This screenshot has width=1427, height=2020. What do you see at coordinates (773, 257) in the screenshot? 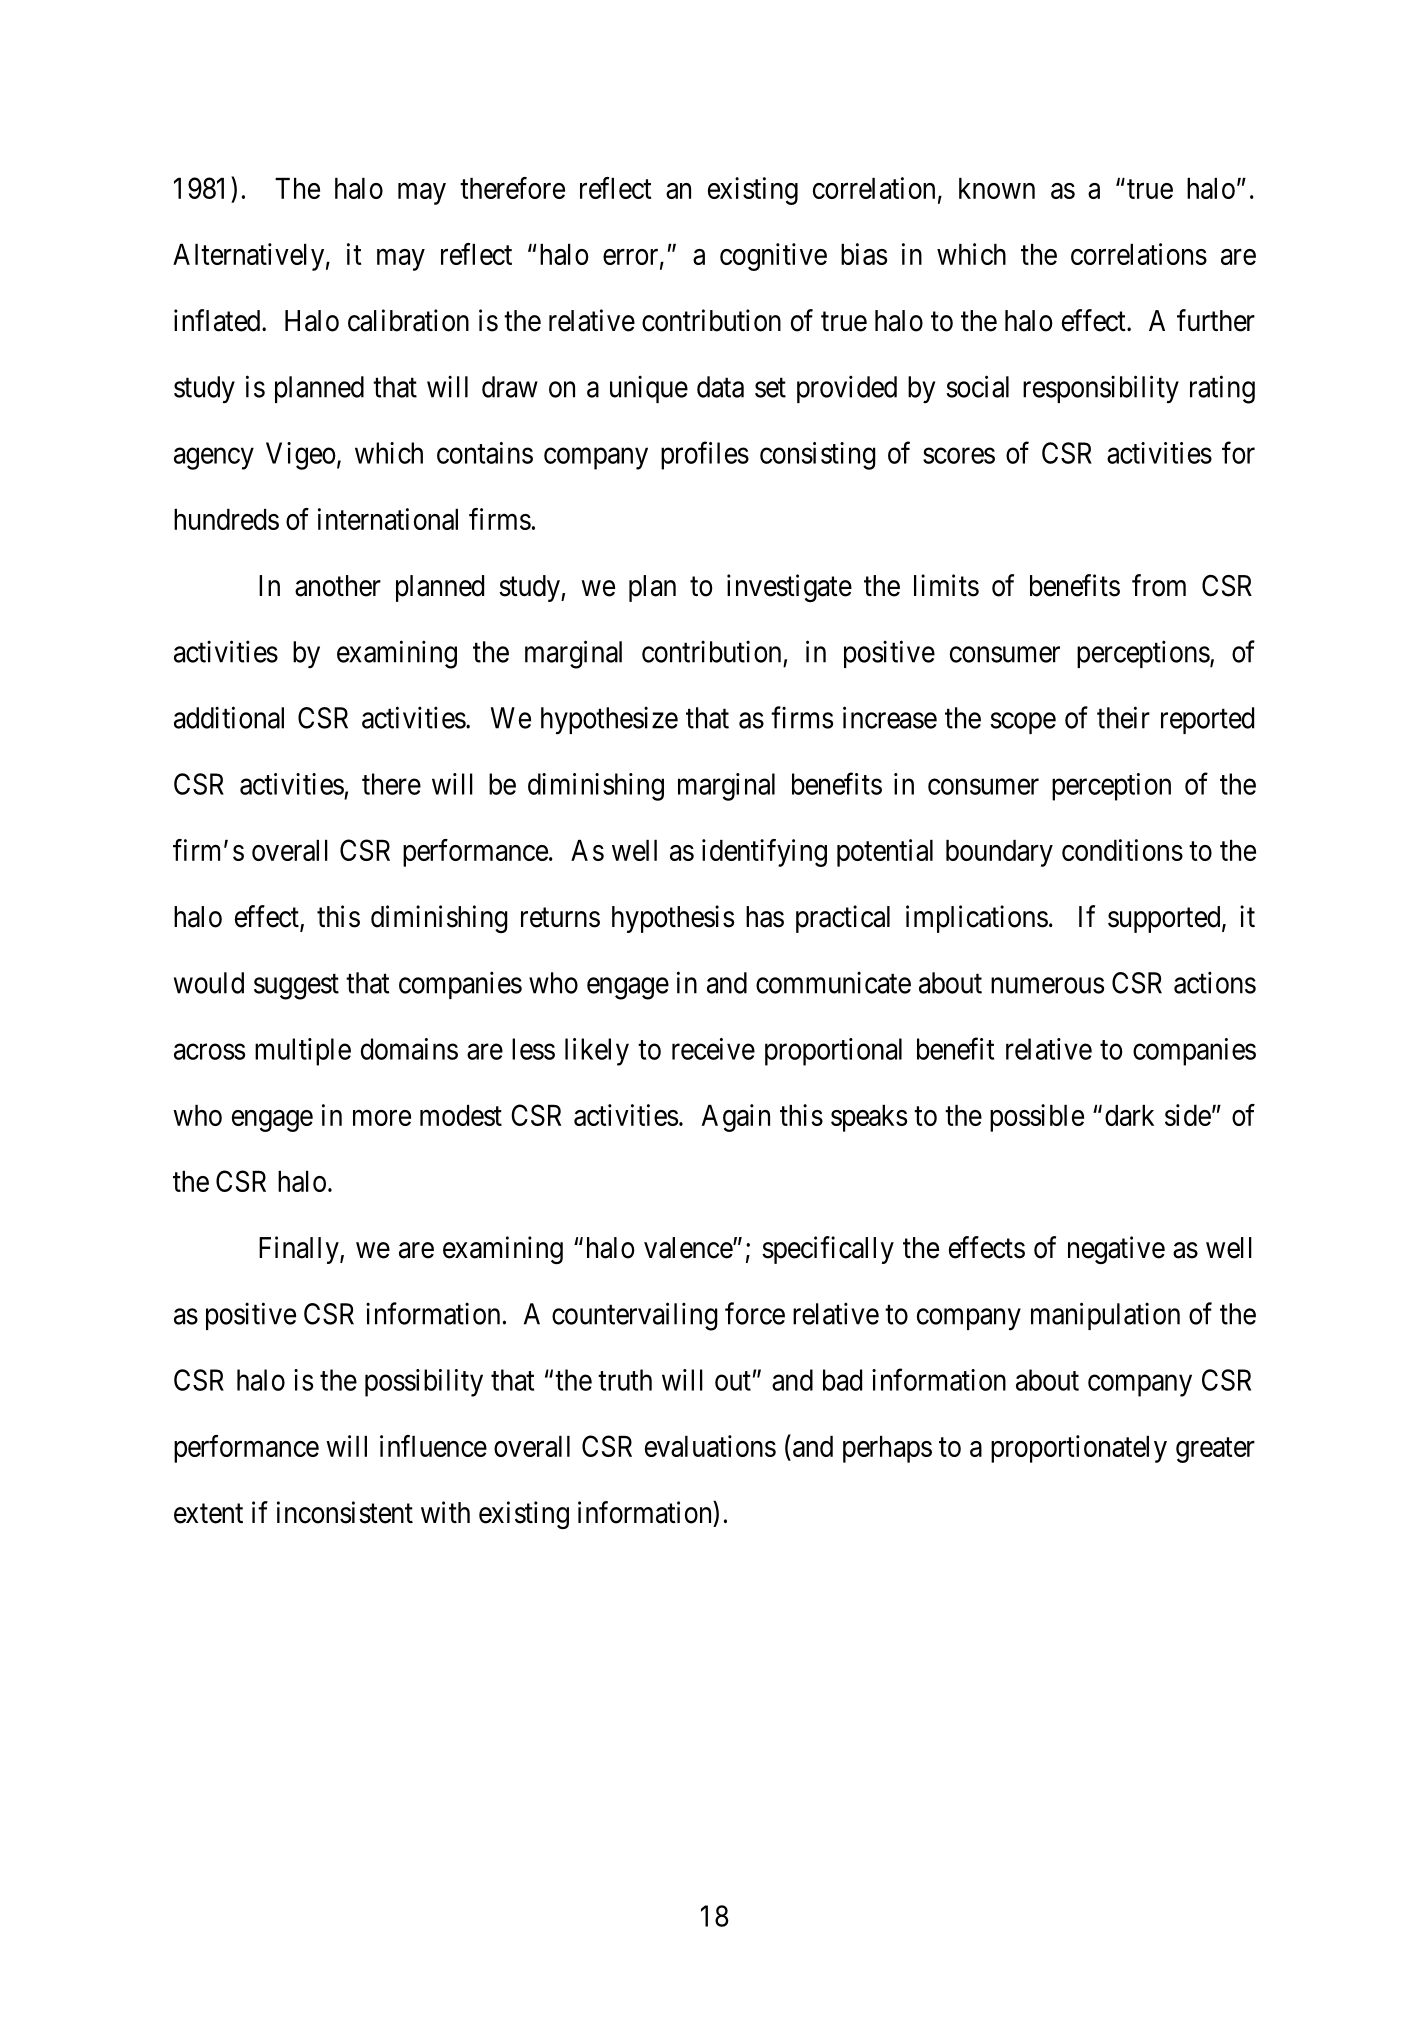
I see `cognitive` at bounding box center [773, 257].
